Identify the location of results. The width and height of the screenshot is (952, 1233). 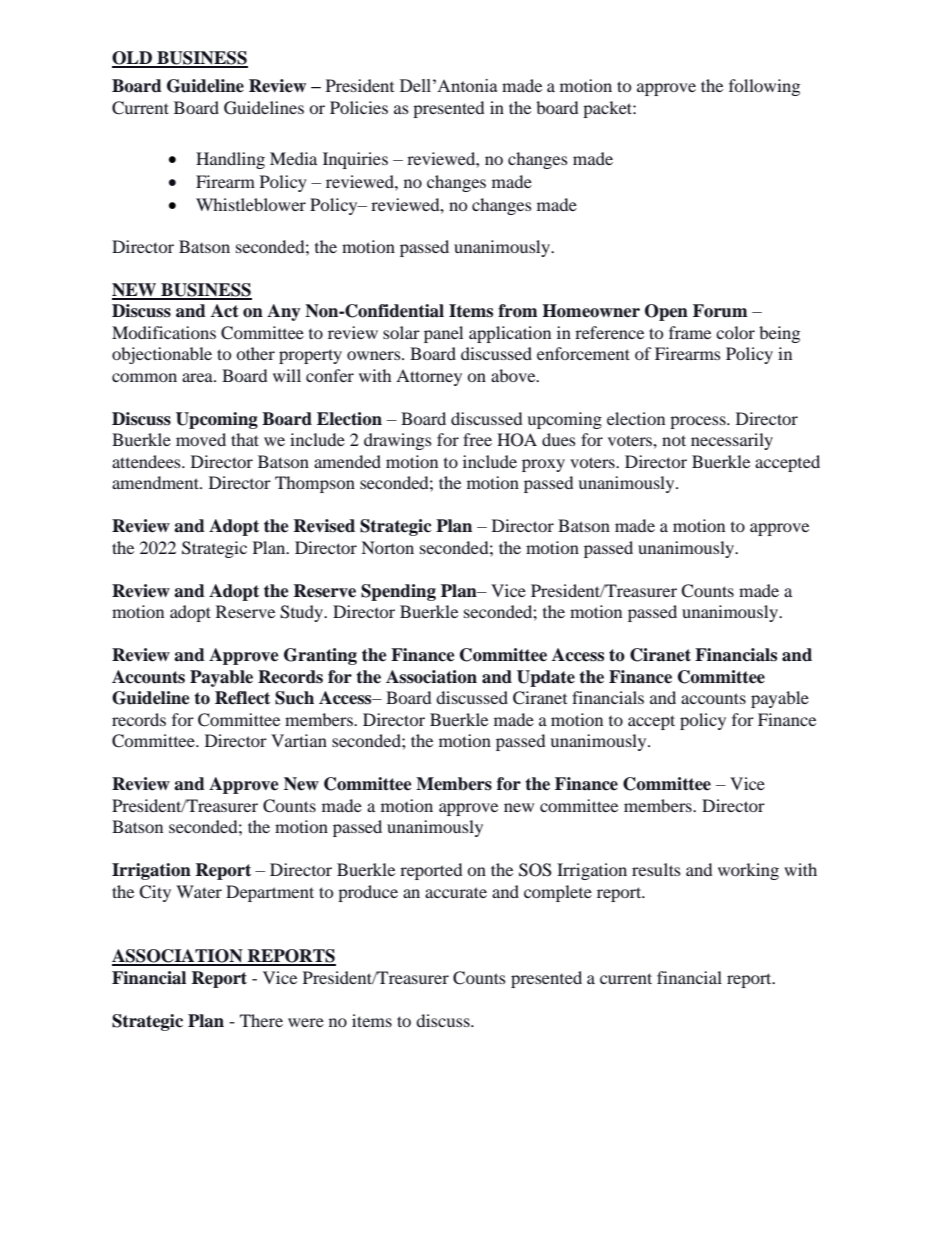
(656, 869).
